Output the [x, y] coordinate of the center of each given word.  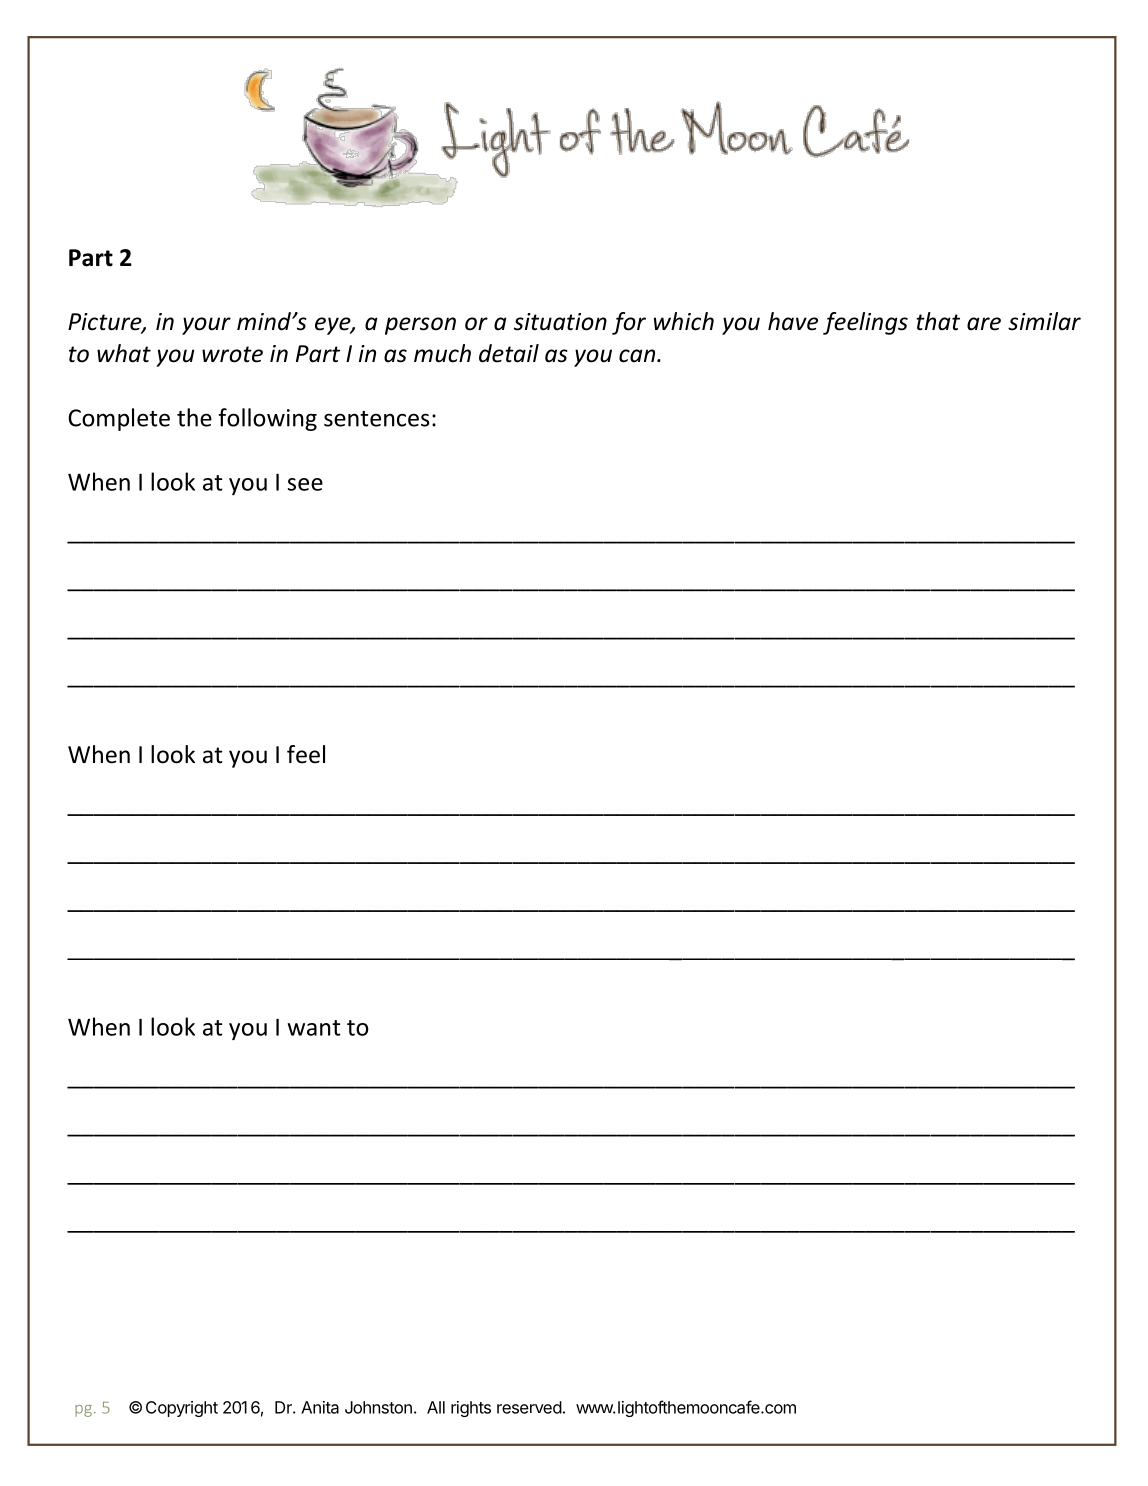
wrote [232, 354]
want [314, 1028]
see [305, 484]
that [938, 321]
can [638, 356]
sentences [376, 419]
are [984, 324]
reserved [529, 1407]
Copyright [182, 1409]
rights [471, 1409]
